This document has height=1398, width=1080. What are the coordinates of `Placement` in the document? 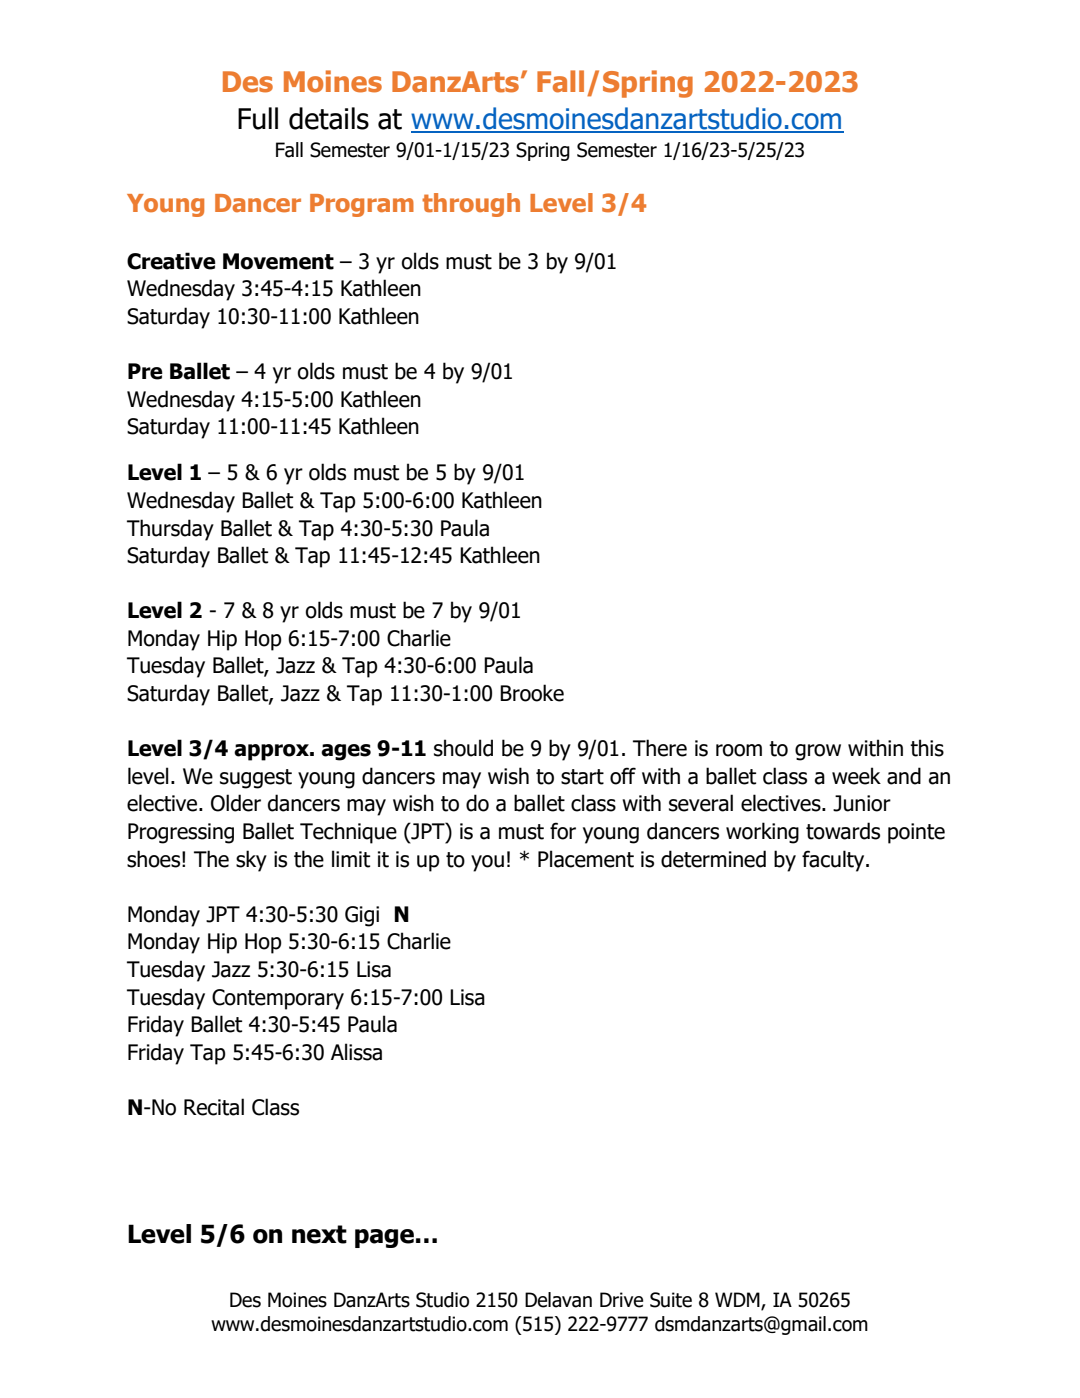 It's located at (586, 859).
